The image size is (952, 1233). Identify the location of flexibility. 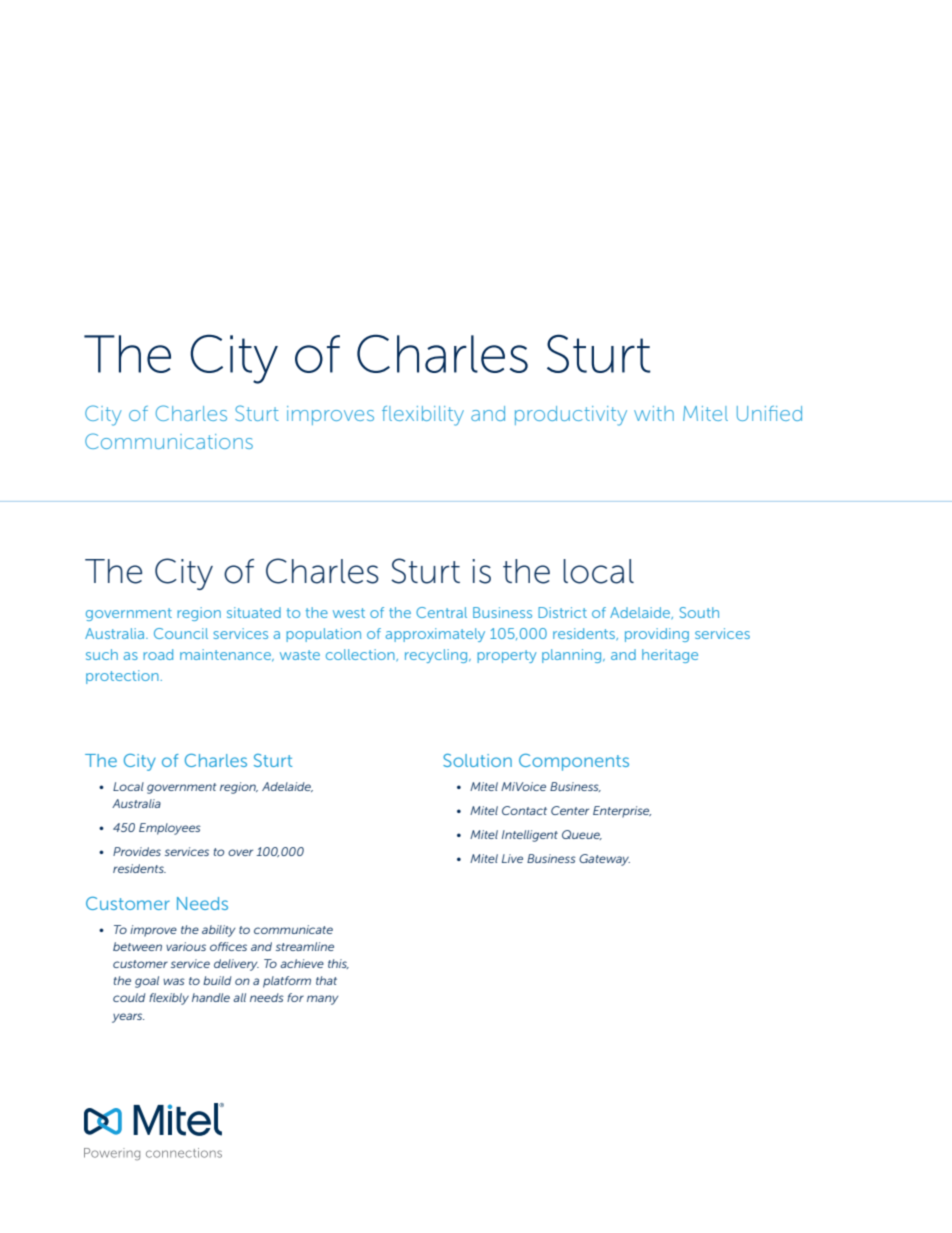
(423, 416).
